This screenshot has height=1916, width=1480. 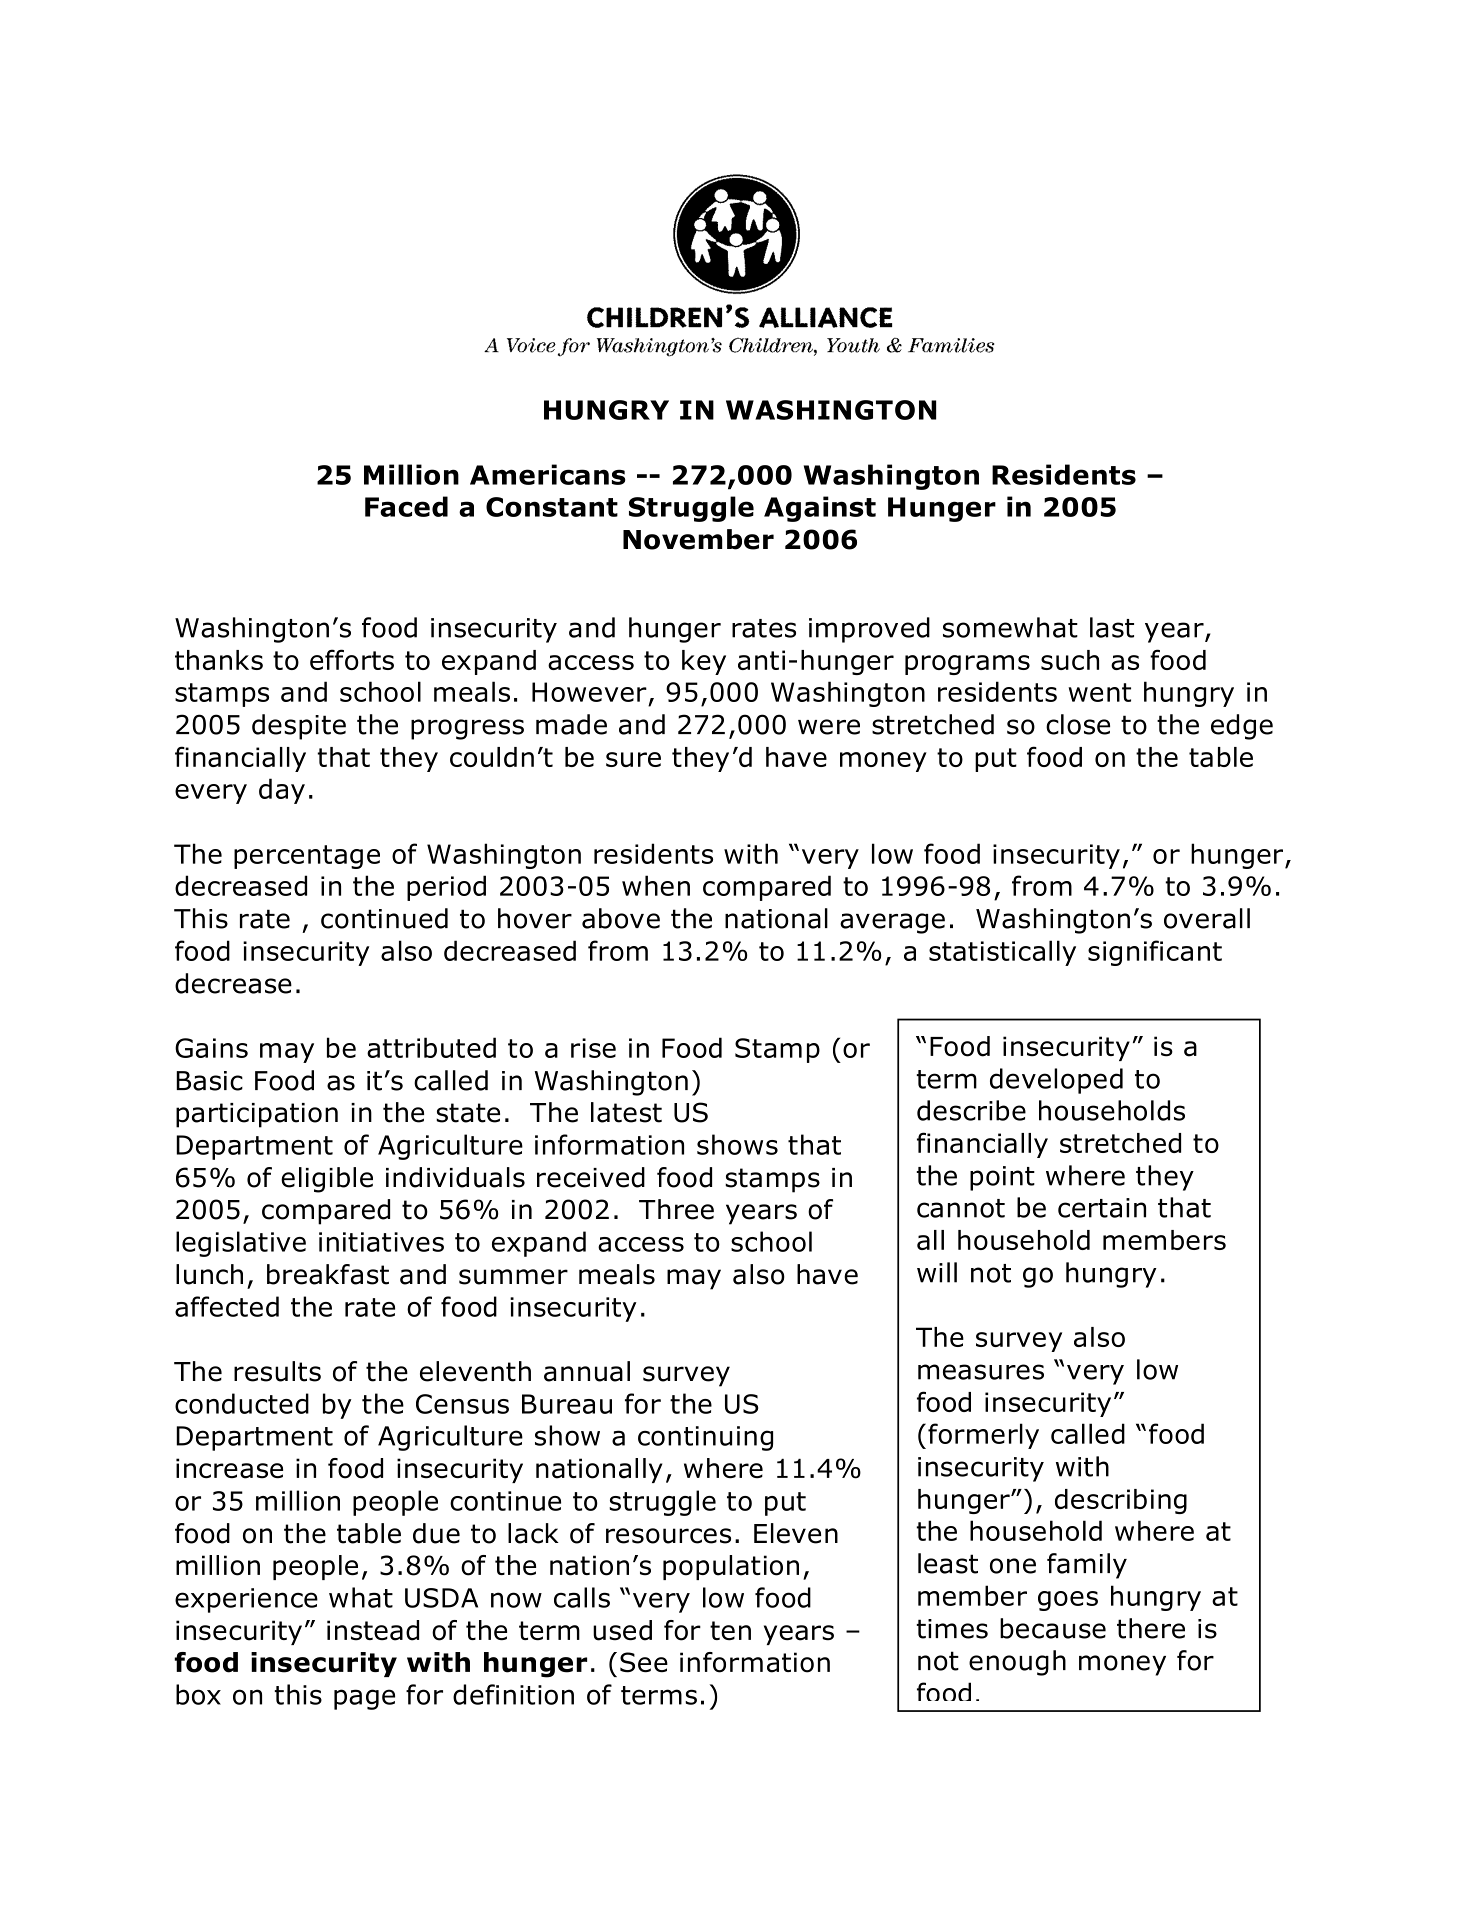 I want to click on latest, so click(x=626, y=1112).
